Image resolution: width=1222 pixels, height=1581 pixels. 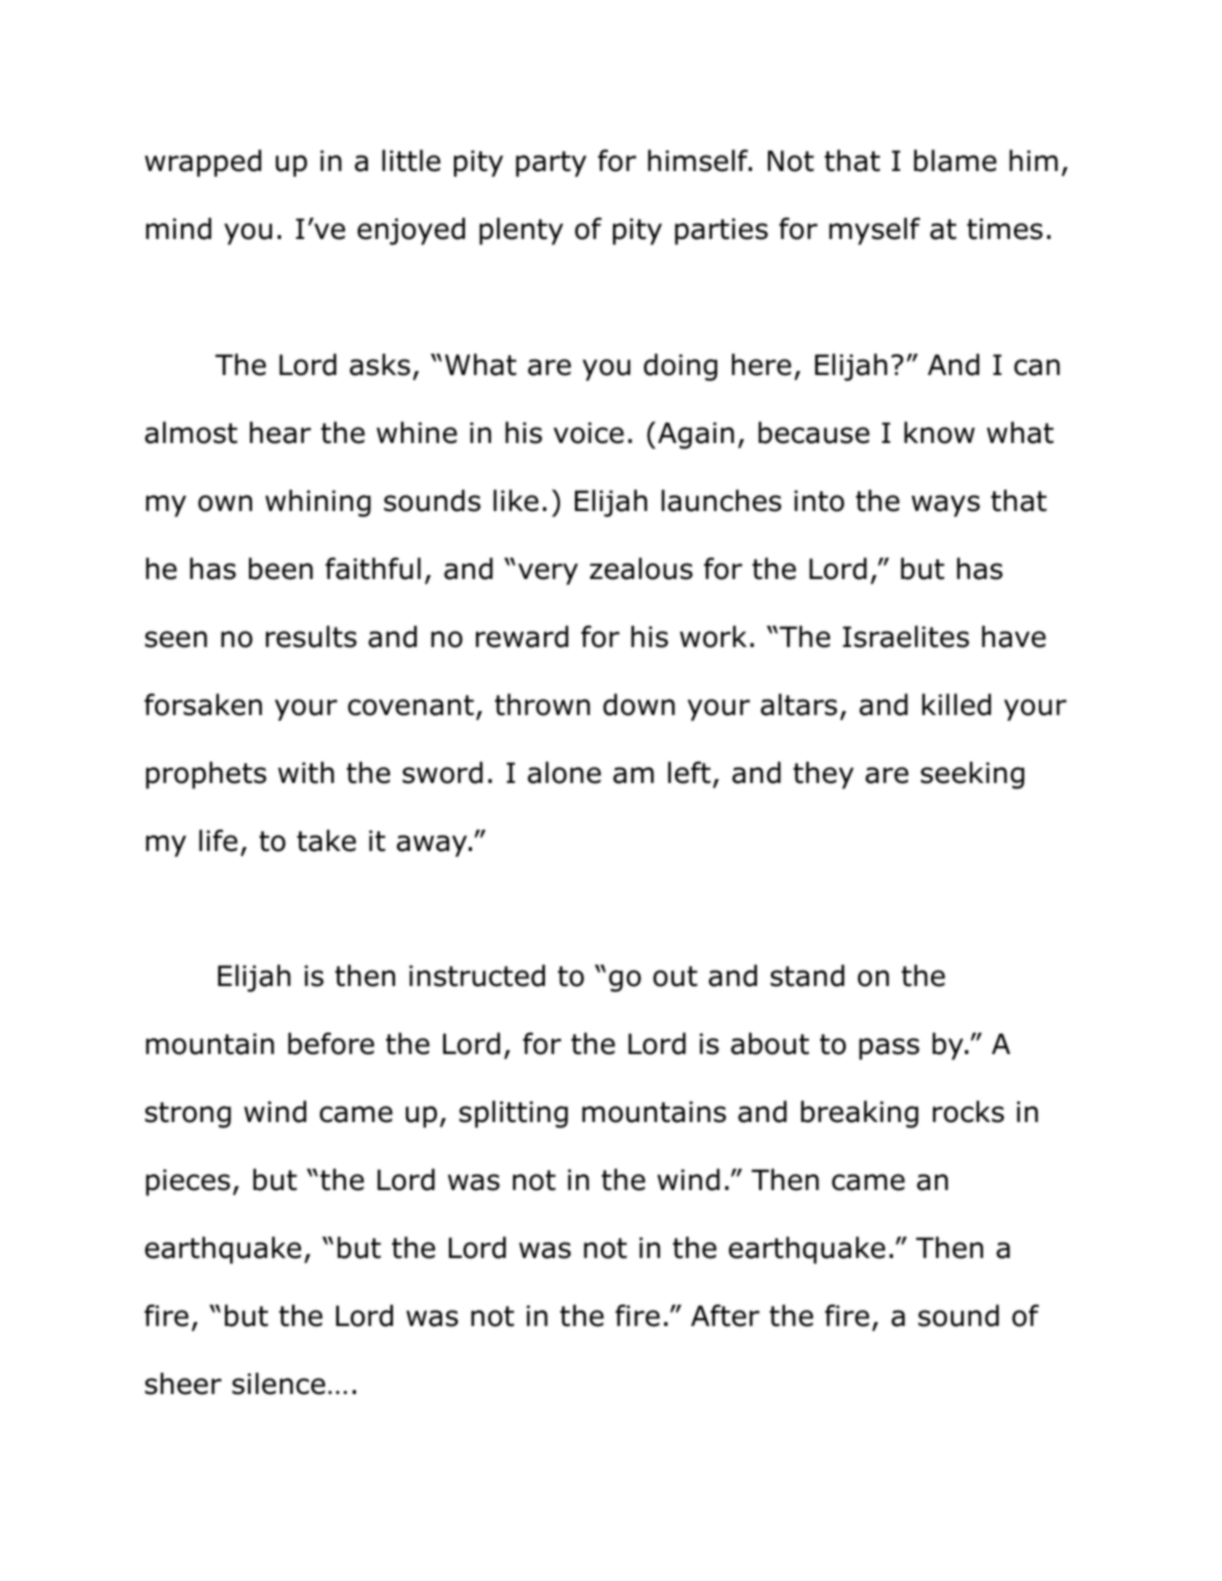 What do you see at coordinates (331, 1043) in the screenshot?
I see `before` at bounding box center [331, 1043].
